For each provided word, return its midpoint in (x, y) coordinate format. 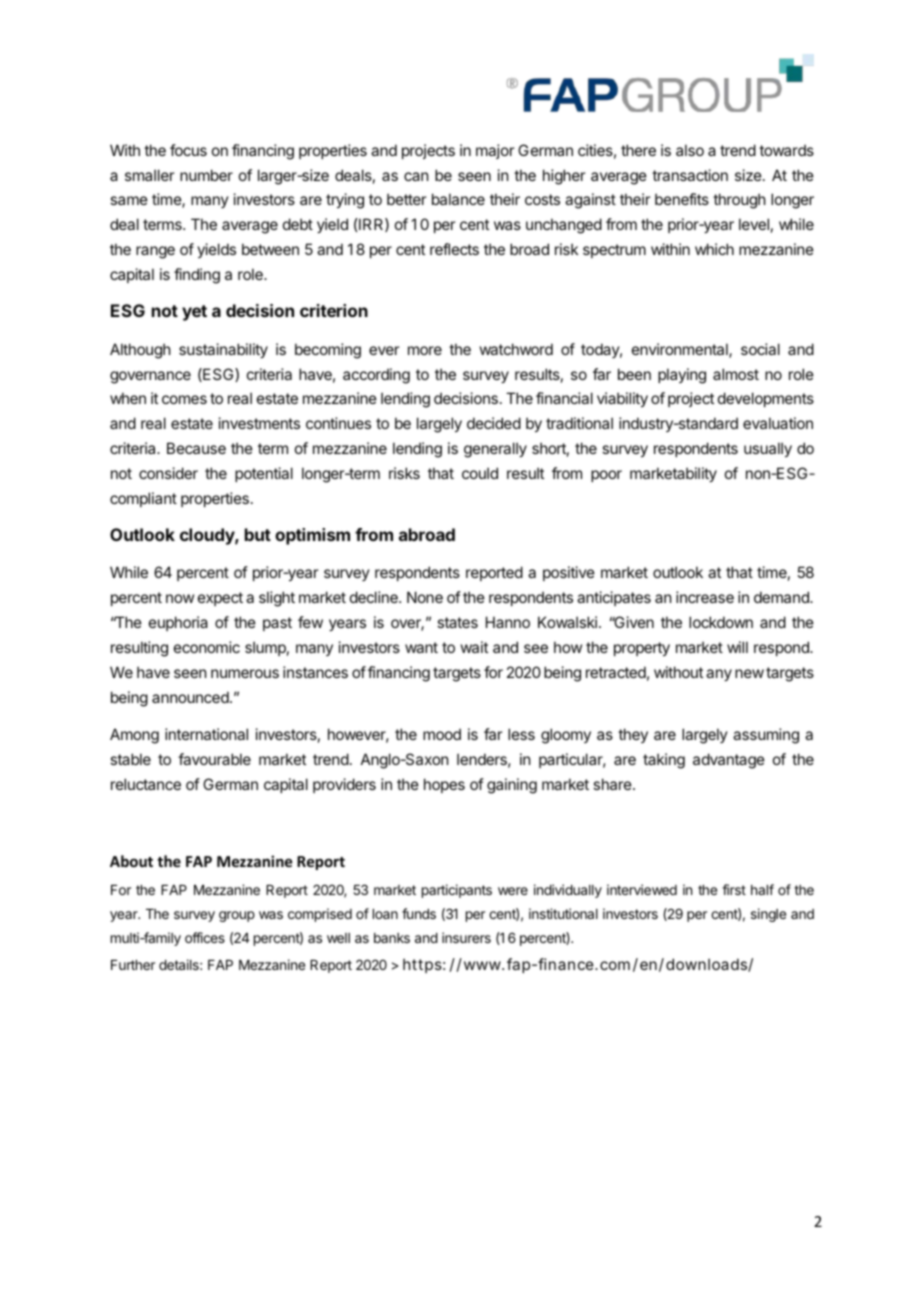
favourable (214, 759)
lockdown (721, 622)
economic (207, 647)
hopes (444, 785)
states (457, 622)
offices (205, 937)
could (480, 473)
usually (768, 449)
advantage (729, 761)
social (760, 349)
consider (168, 473)
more (425, 350)
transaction (690, 175)
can (416, 176)
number (206, 175)
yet (194, 313)
